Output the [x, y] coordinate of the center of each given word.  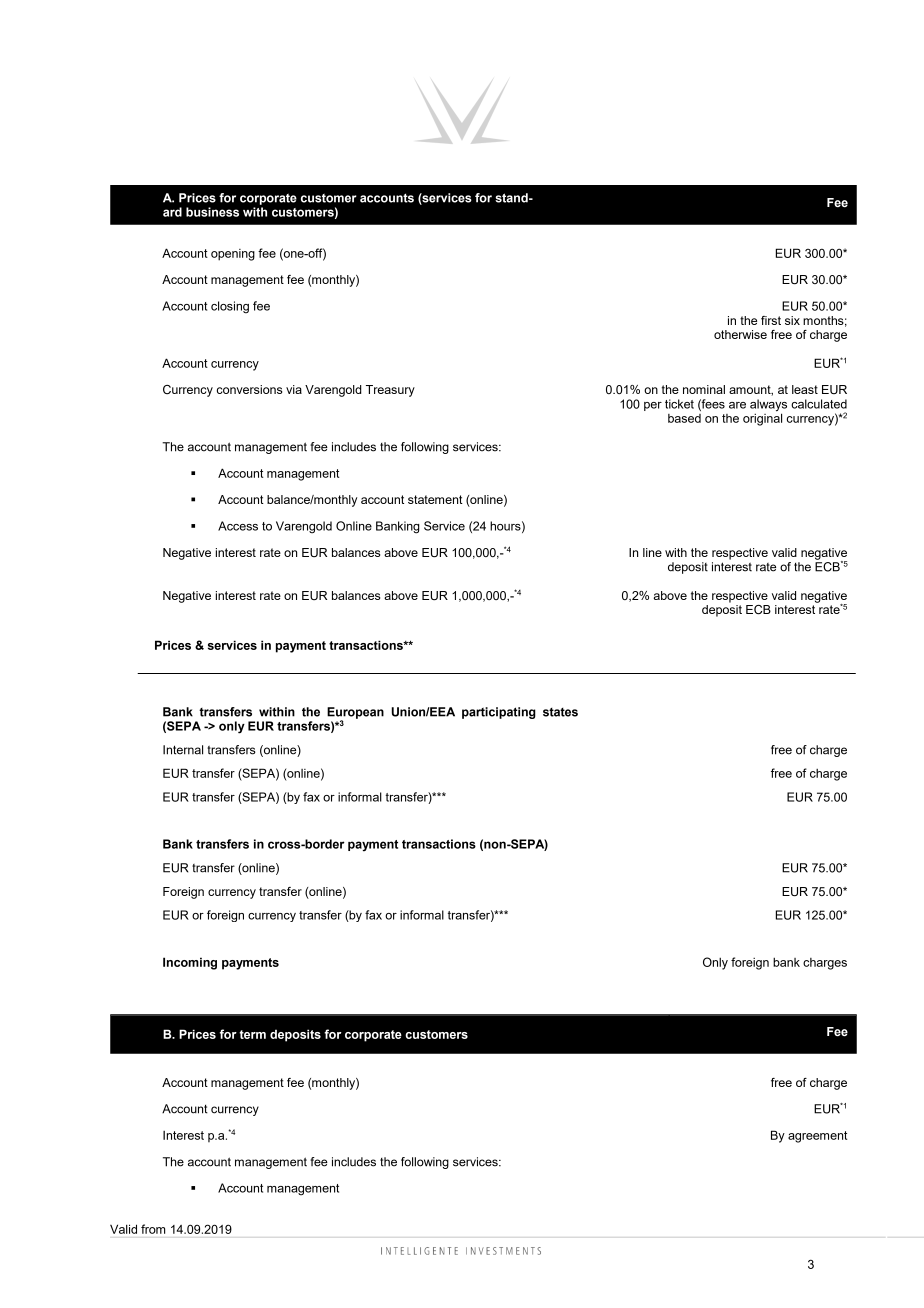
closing [230, 307]
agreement [817, 1137]
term [252, 1034]
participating [499, 713]
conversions [249, 389]
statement [435, 499]
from [153, 1229]
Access [238, 526]
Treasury [390, 391]
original [762, 418]
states [560, 712]
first [771, 320]
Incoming [190, 963]
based [684, 418]
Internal [183, 750]
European [355, 714]
